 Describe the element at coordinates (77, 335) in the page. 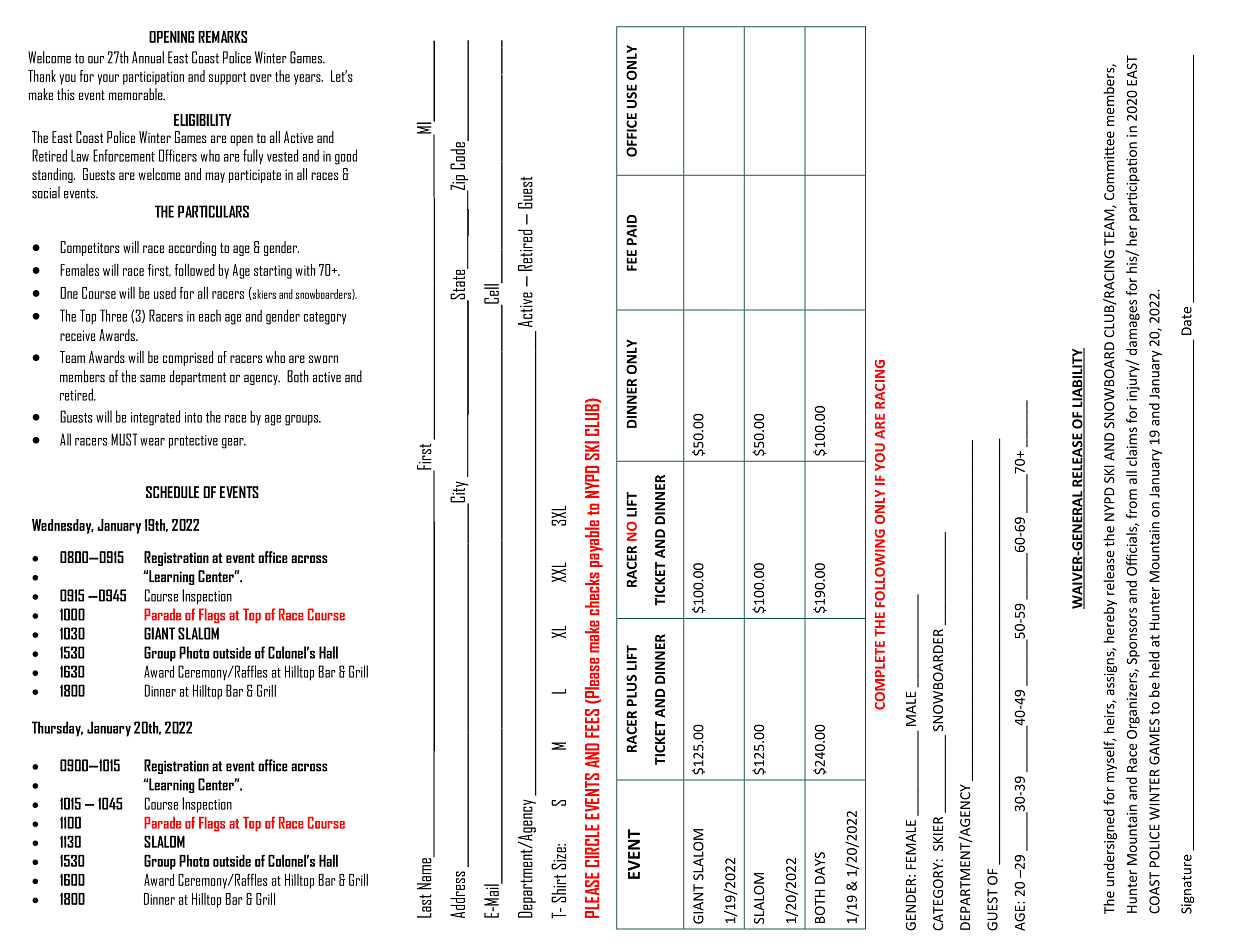

I see `receive` at that location.
